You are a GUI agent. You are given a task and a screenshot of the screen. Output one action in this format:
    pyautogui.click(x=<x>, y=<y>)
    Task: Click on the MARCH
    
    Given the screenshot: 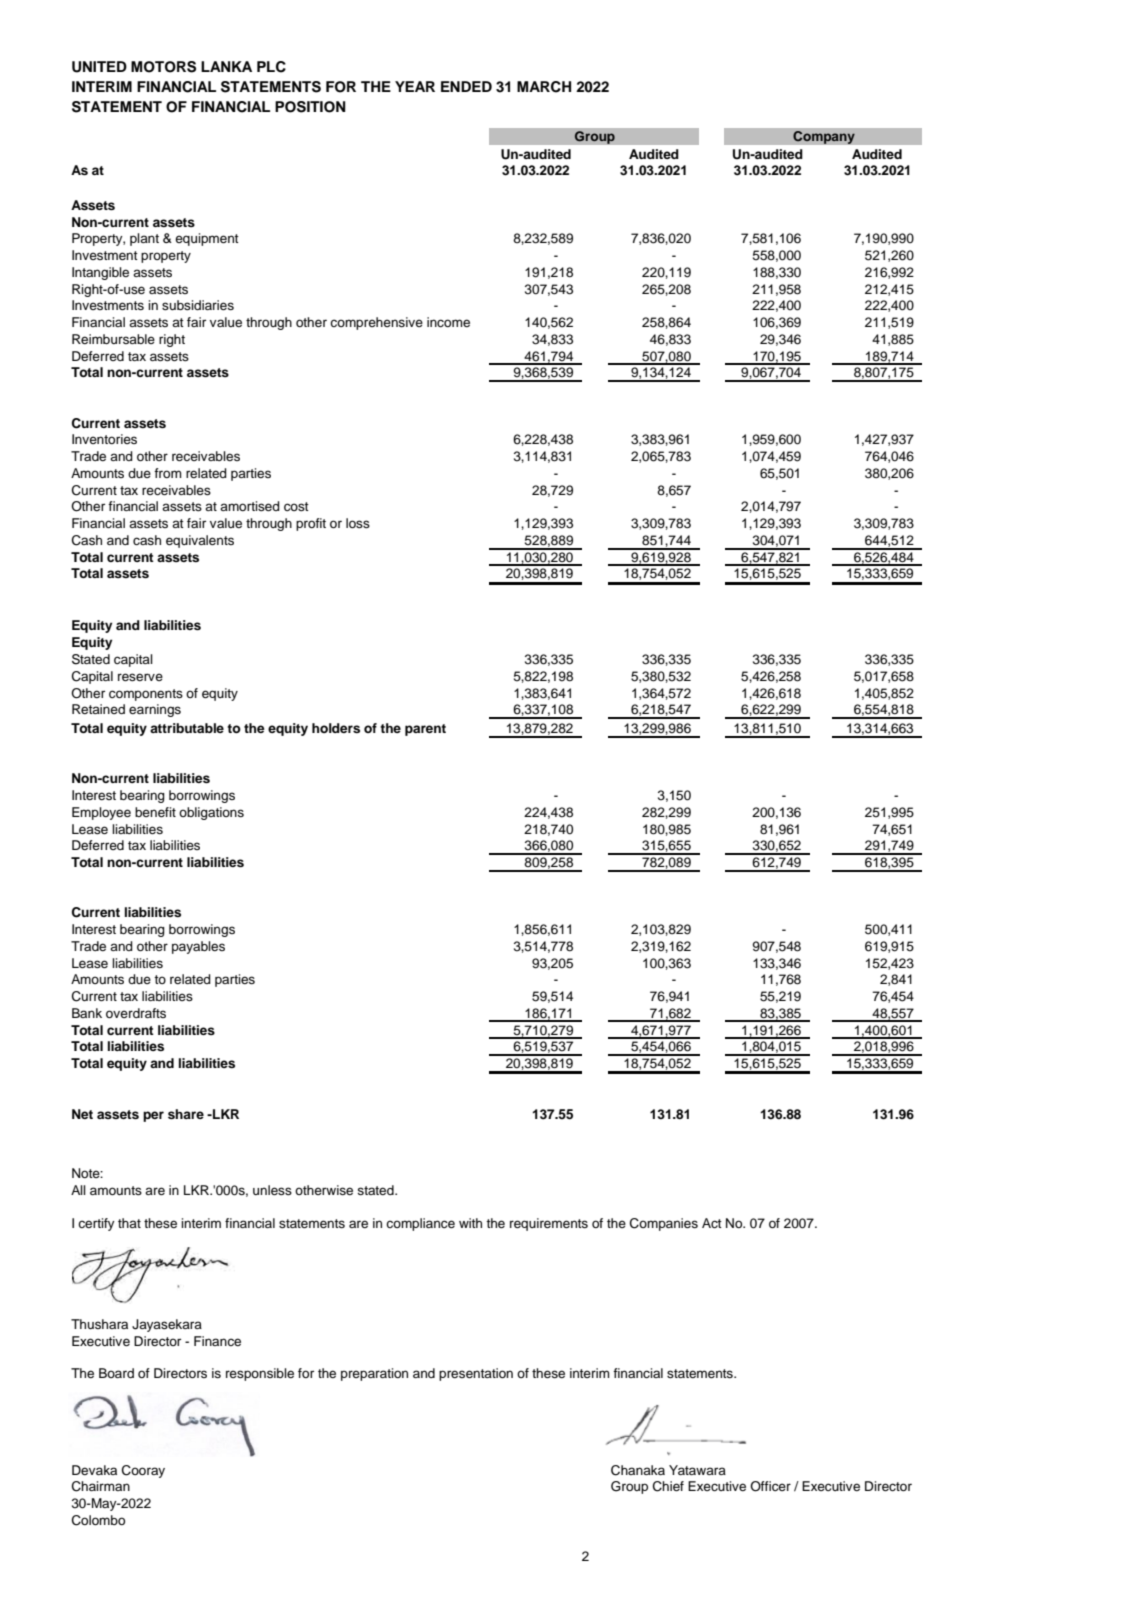 What is the action you would take?
    pyautogui.click(x=544, y=87)
